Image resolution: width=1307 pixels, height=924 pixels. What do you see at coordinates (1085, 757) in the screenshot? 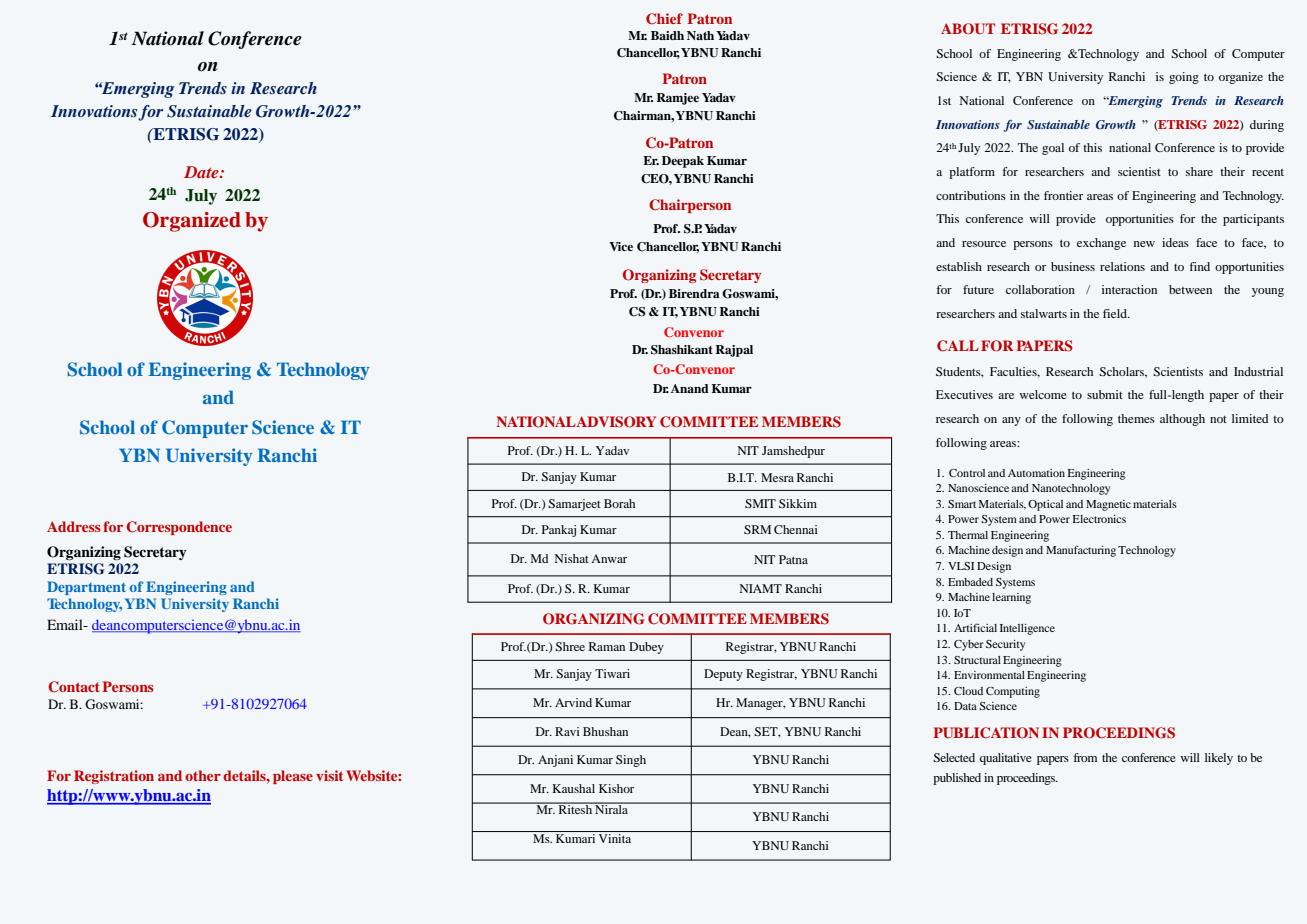
I see `from` at bounding box center [1085, 757].
